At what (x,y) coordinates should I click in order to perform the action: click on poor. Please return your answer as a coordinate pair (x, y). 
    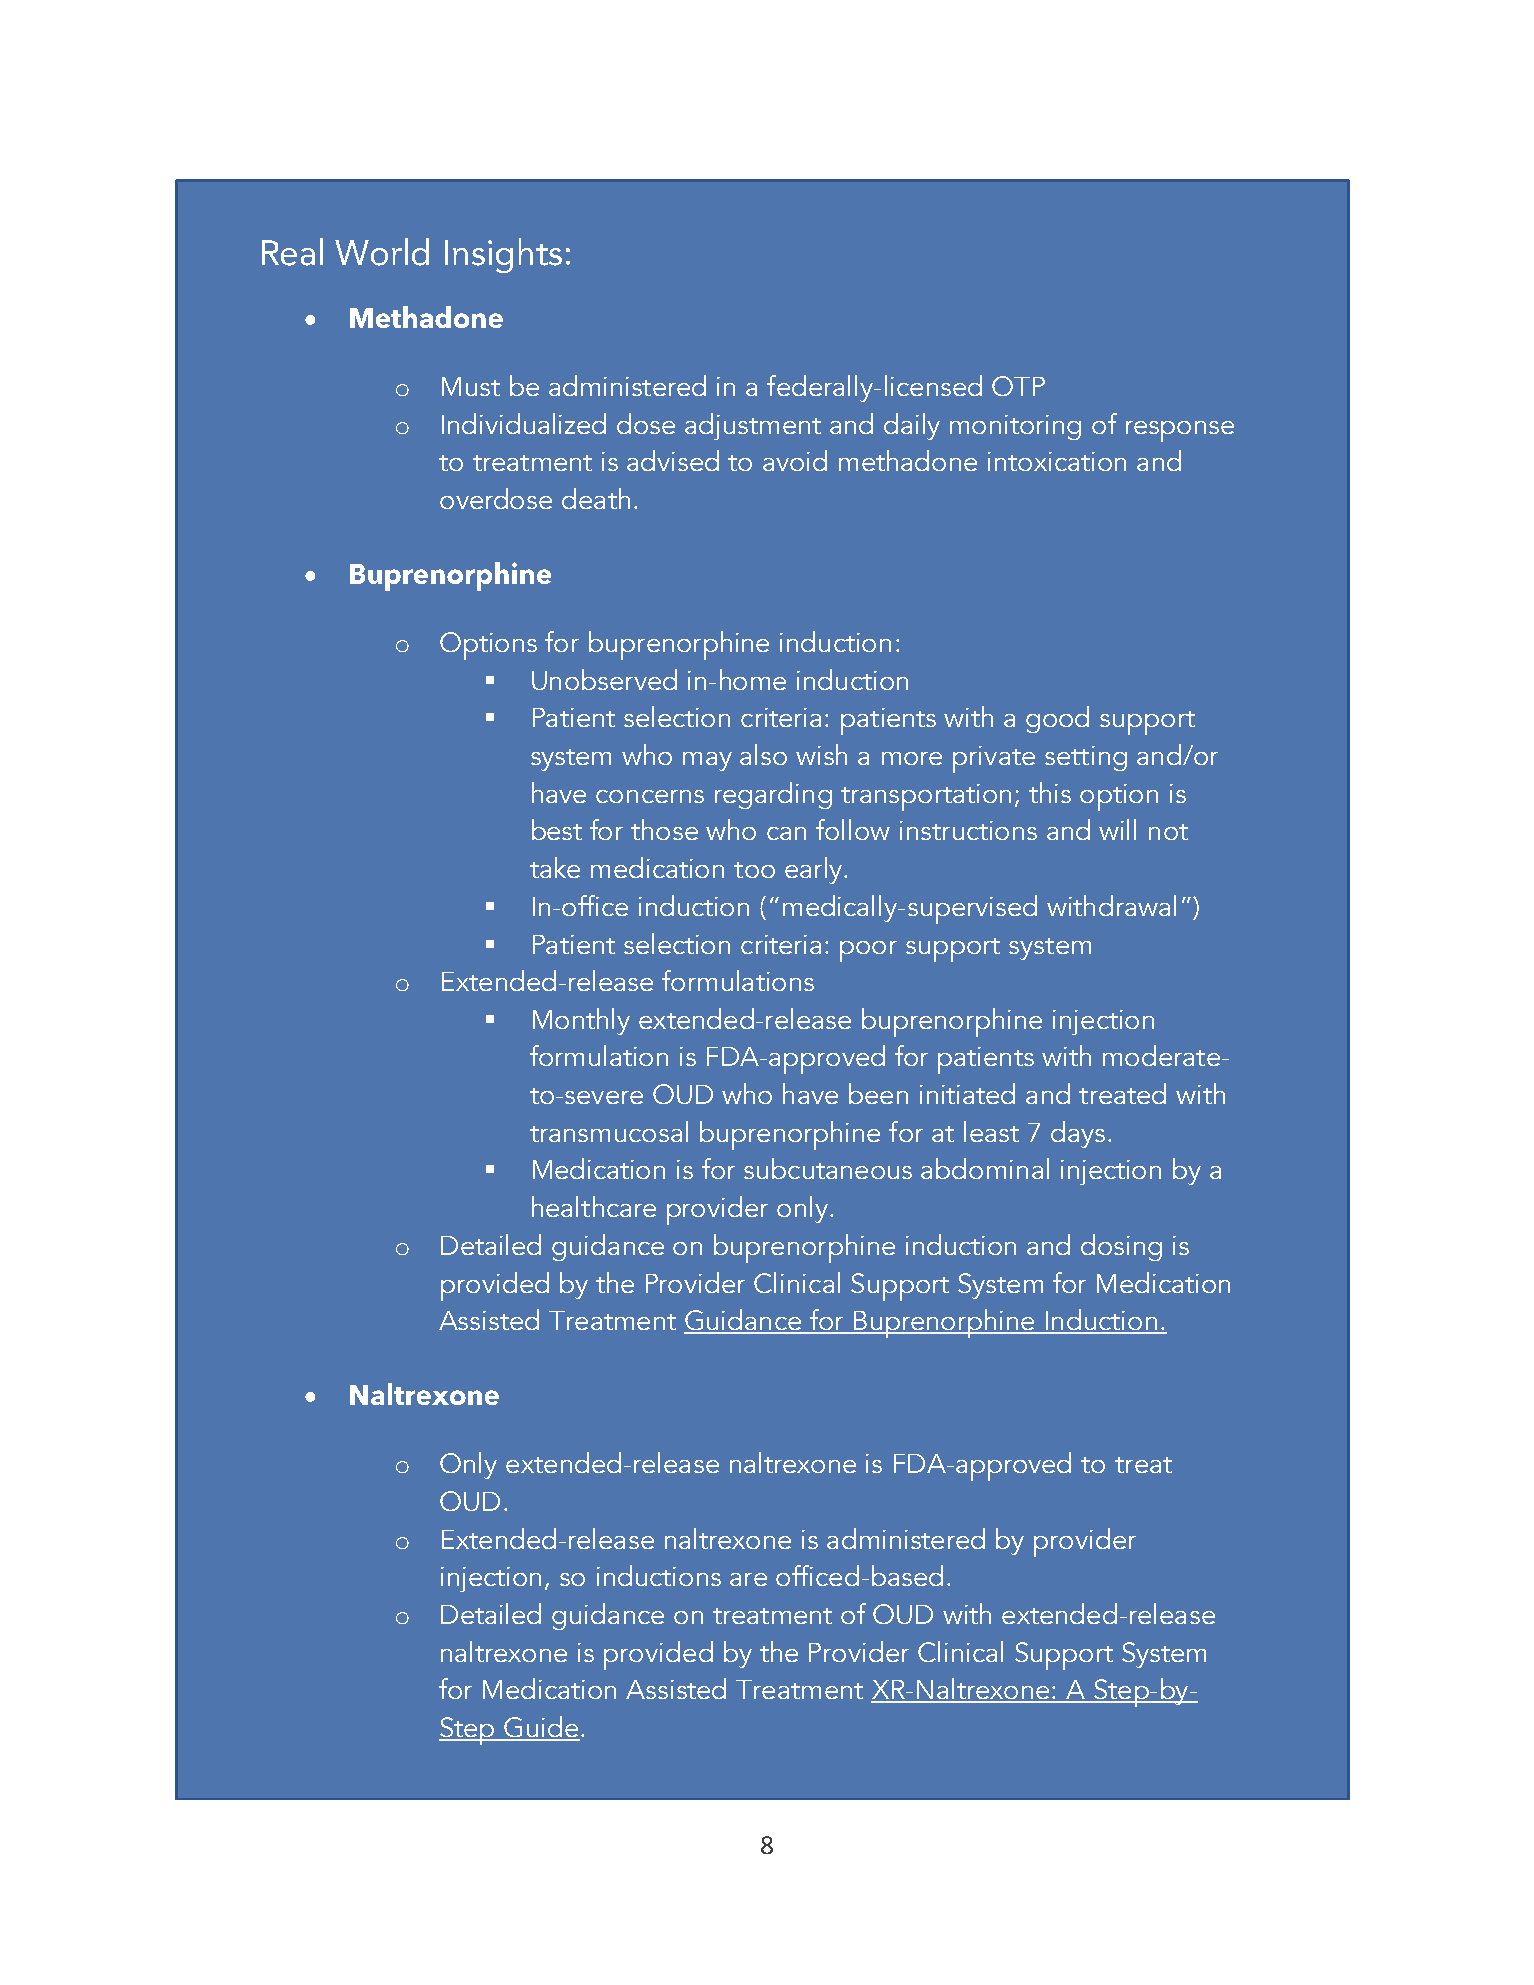
    Looking at the image, I should click on (868, 951).
